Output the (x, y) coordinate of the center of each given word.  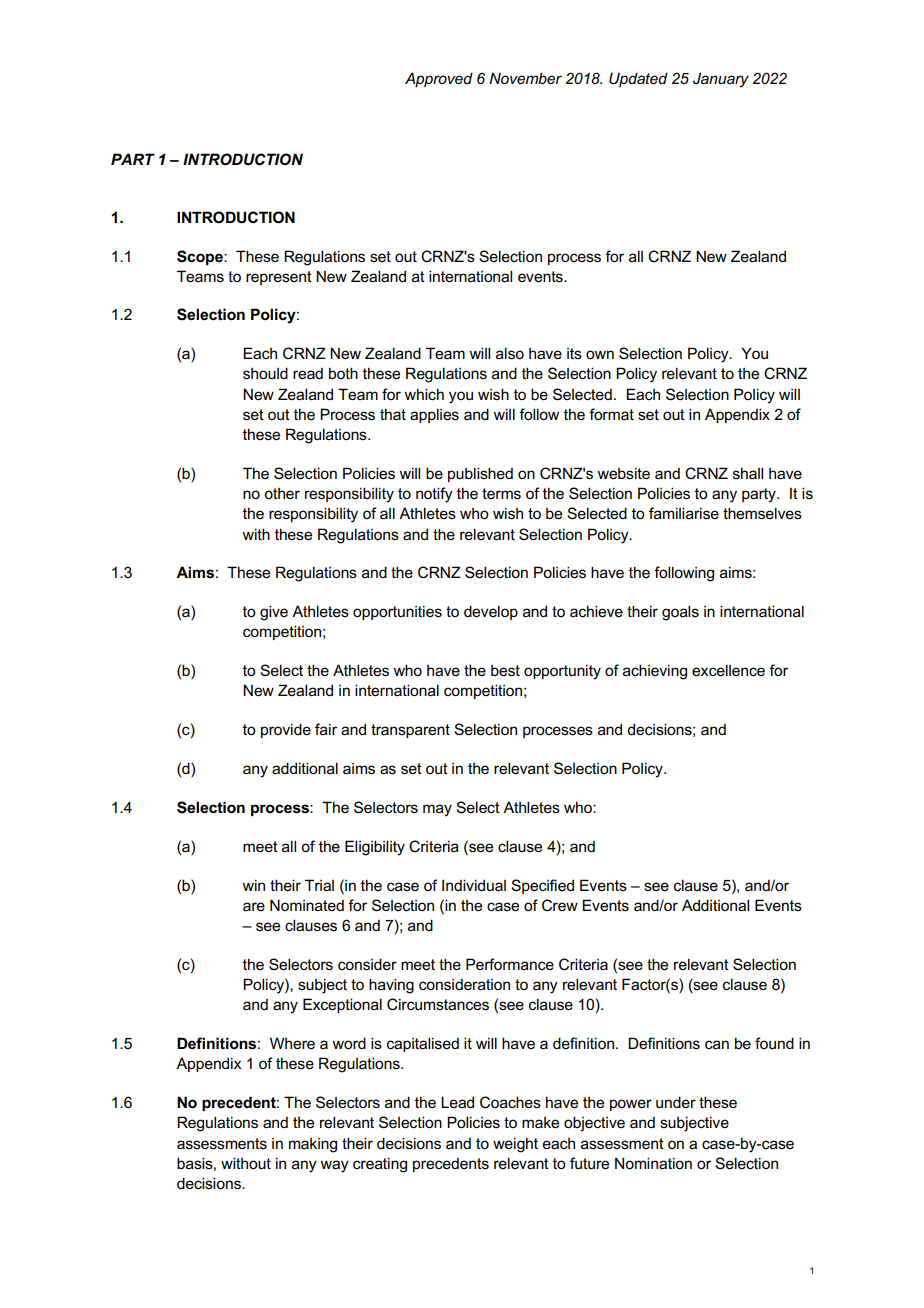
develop (491, 612)
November (525, 78)
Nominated (307, 905)
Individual (474, 885)
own (600, 354)
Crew (560, 905)
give (274, 613)
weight (515, 1145)
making (313, 1145)
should (265, 373)
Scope (201, 257)
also (510, 353)
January (721, 80)
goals (680, 613)
